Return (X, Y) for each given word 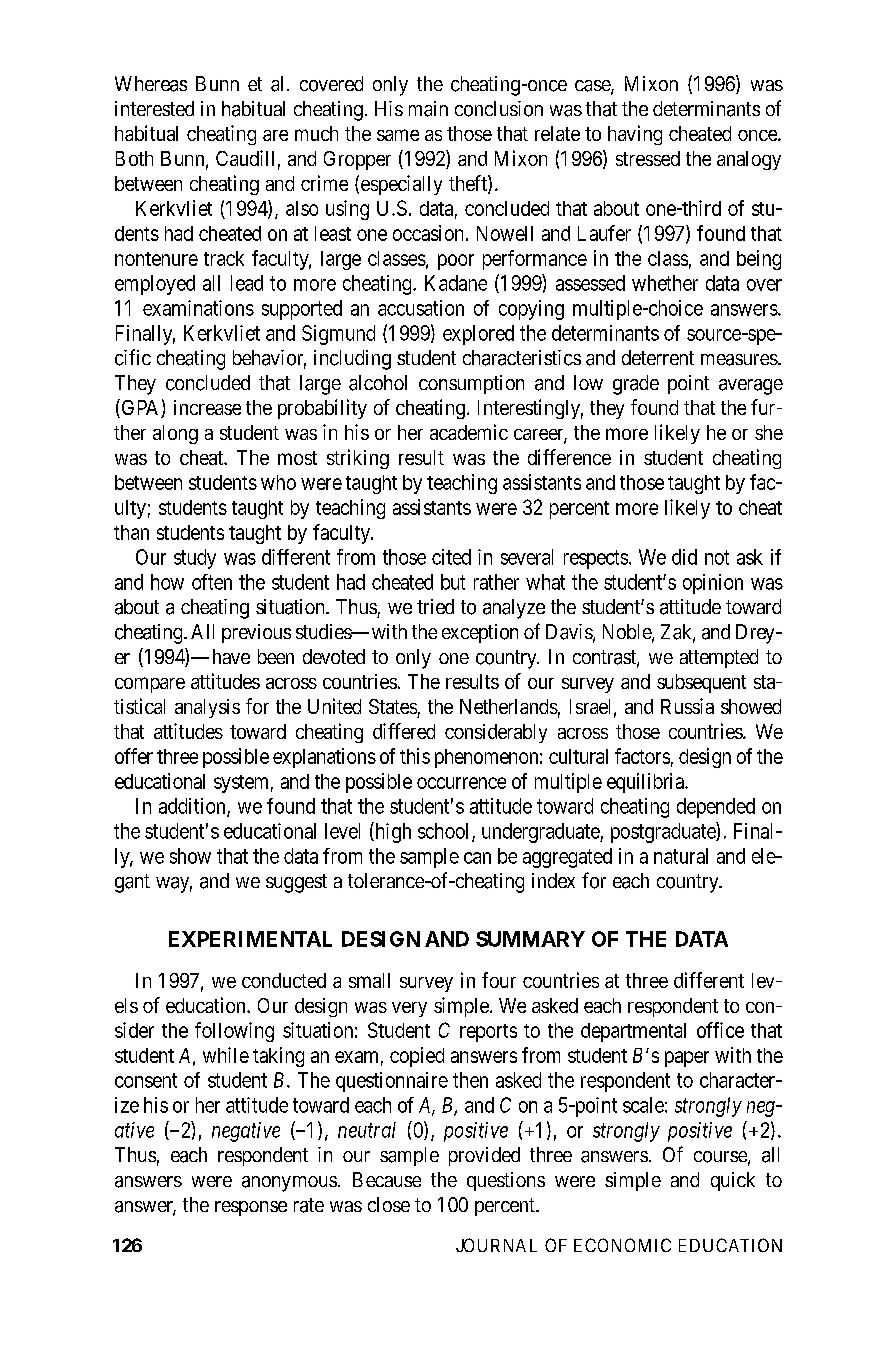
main (428, 109)
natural (681, 856)
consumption (471, 384)
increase (207, 407)
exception (480, 633)
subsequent (701, 683)
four (499, 980)
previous (256, 633)
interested (154, 108)
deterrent (658, 357)
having (635, 135)
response (251, 1208)
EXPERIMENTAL (250, 939)
